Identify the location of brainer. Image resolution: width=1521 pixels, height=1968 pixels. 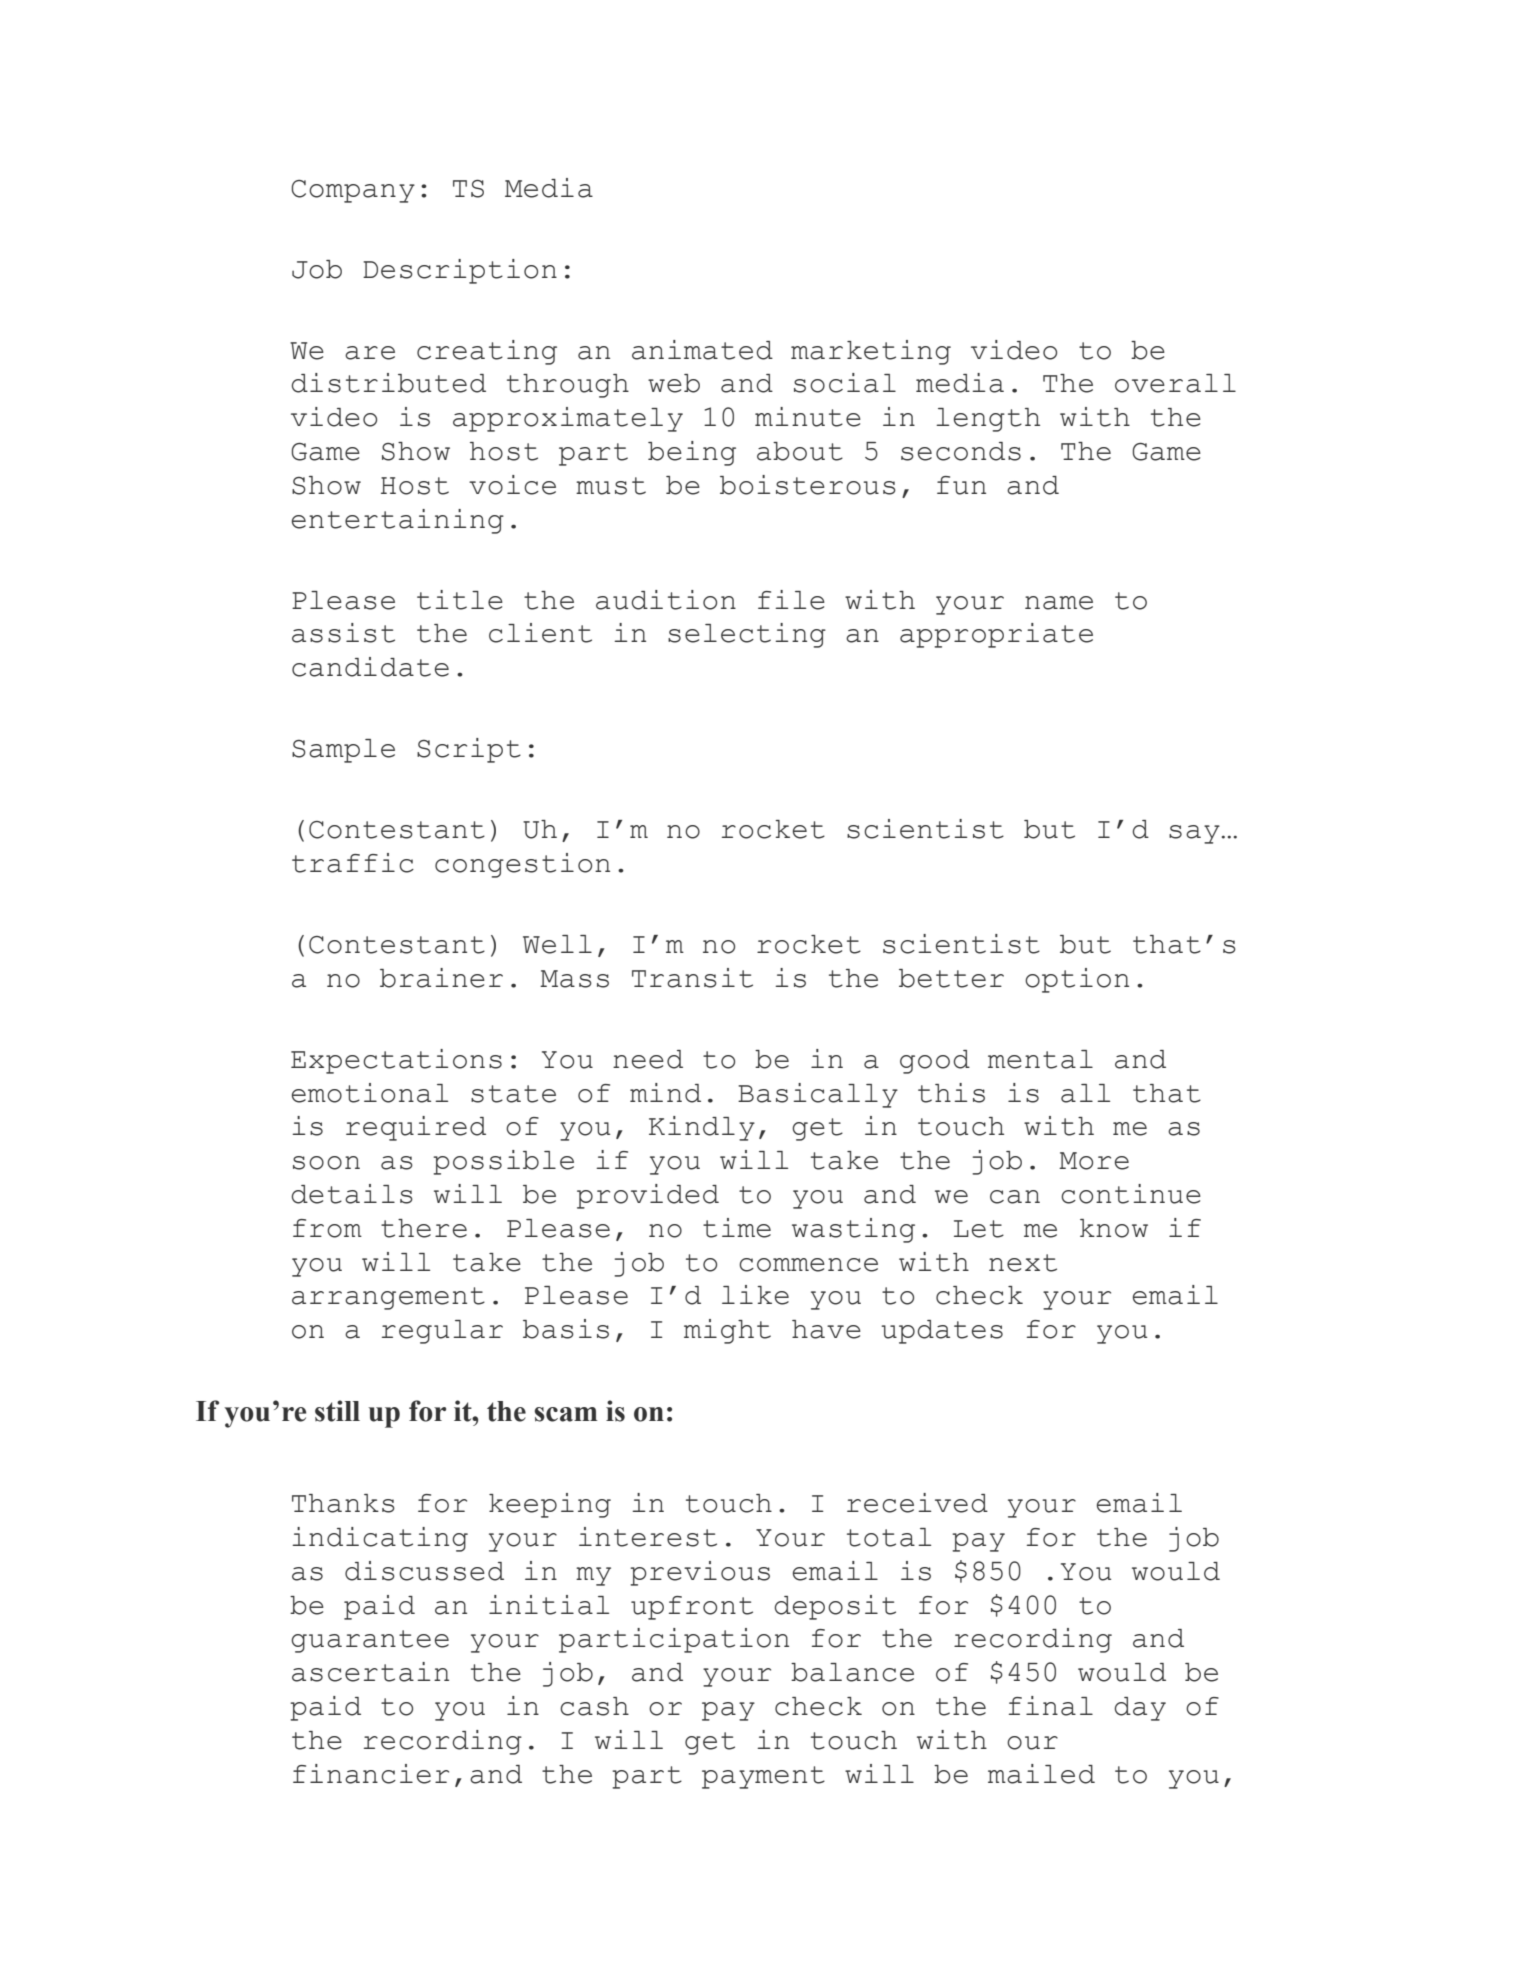
(441, 978).
